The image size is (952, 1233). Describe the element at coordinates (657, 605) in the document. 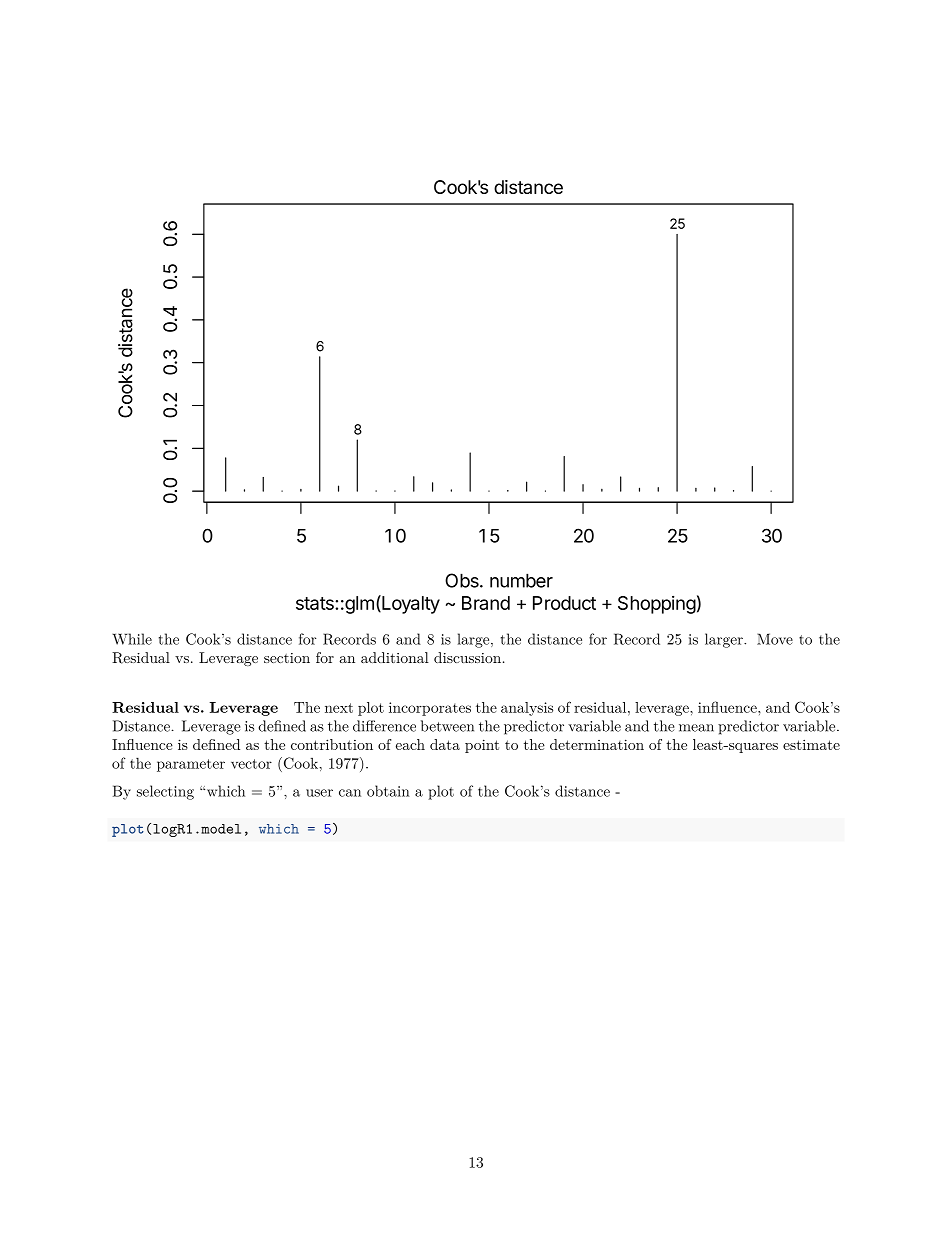

I see `Shopping` at that location.
